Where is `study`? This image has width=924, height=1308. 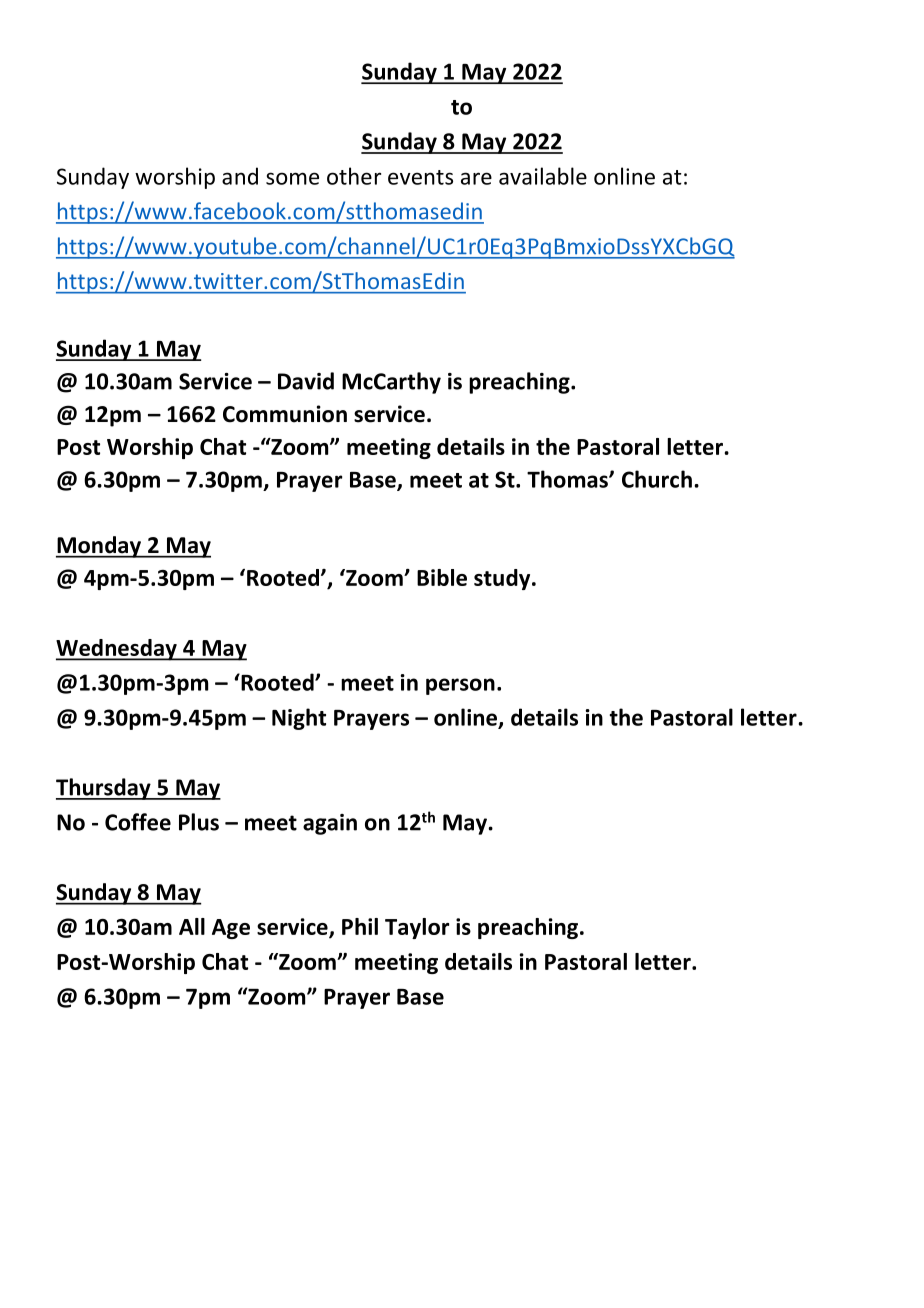
study is located at coordinates (503, 579).
